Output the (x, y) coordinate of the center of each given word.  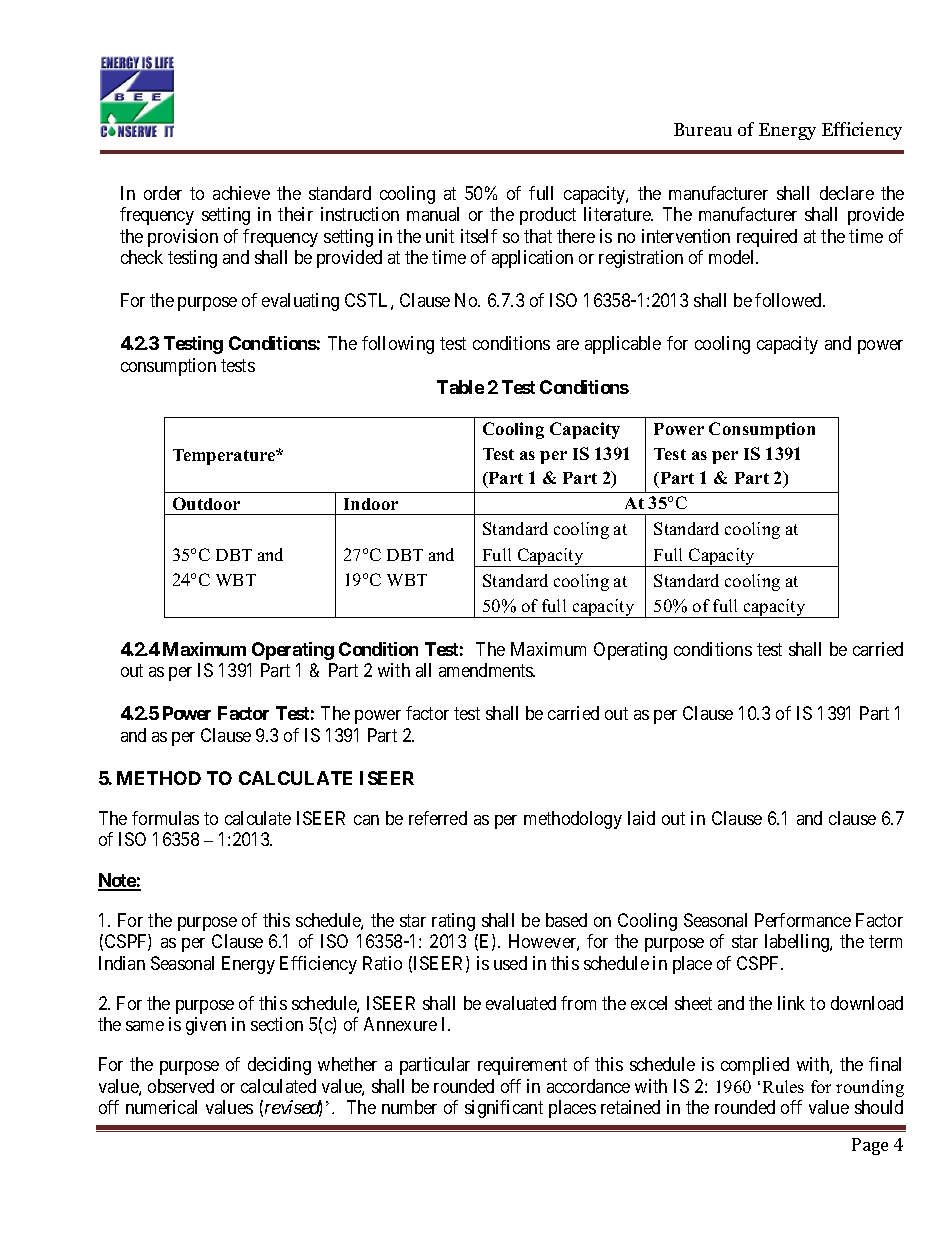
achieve (241, 193)
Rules (783, 1086)
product (548, 216)
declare (847, 193)
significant (504, 1109)
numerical (161, 1107)
